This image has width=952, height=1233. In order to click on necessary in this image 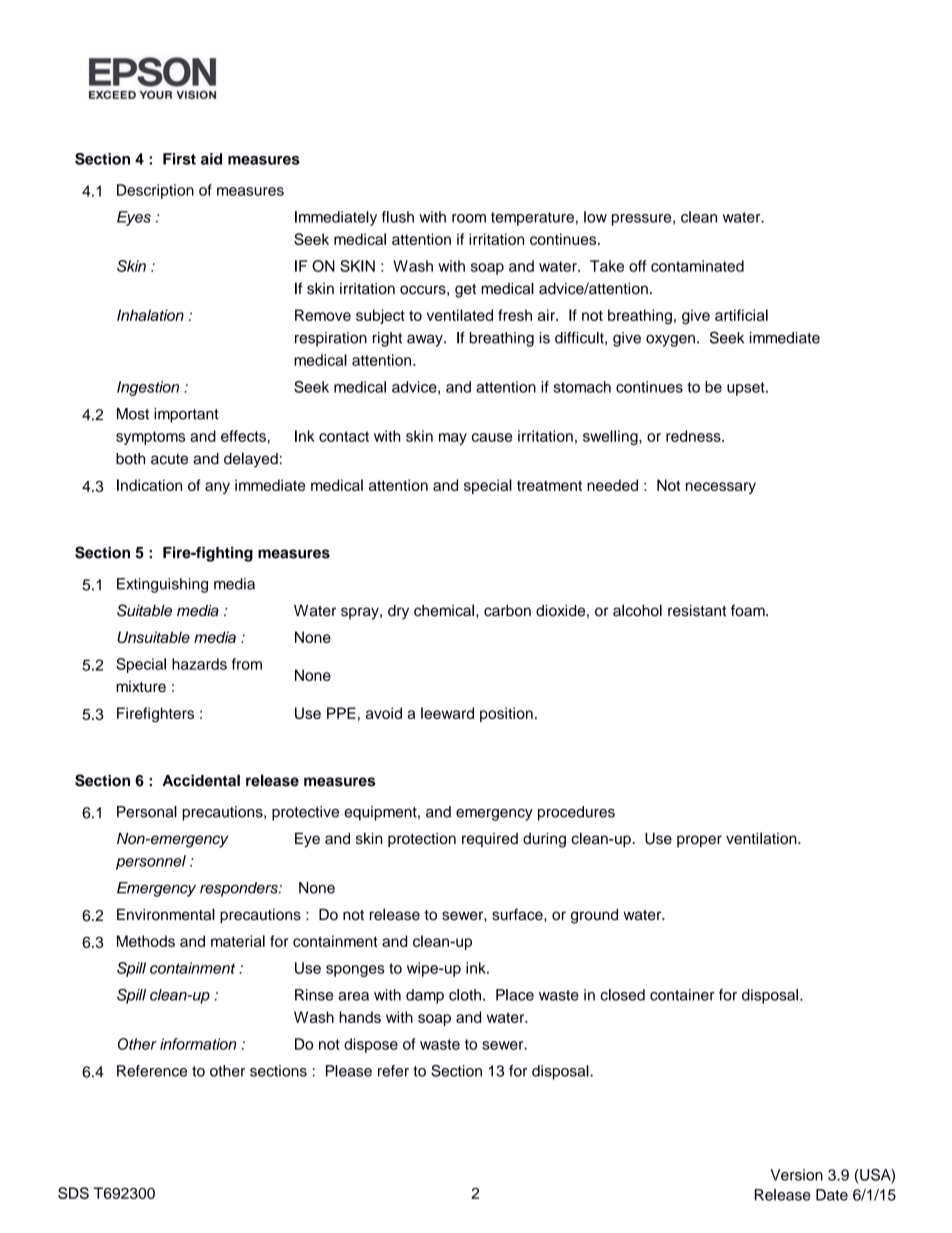, I will do `click(721, 488)`.
